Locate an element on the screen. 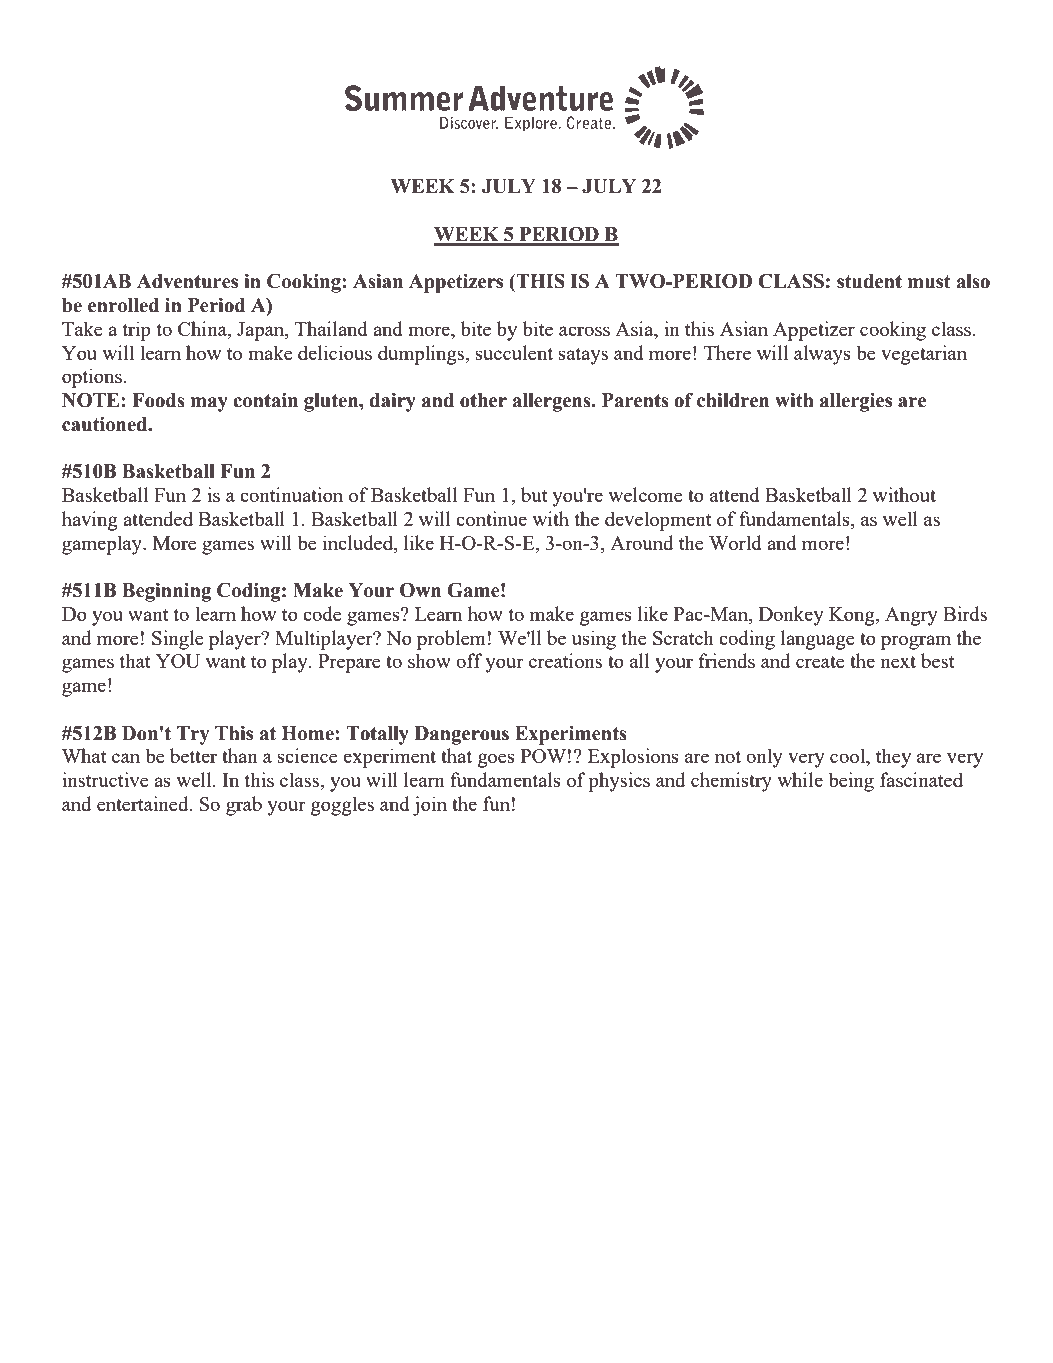  Single is located at coordinates (178, 640).
